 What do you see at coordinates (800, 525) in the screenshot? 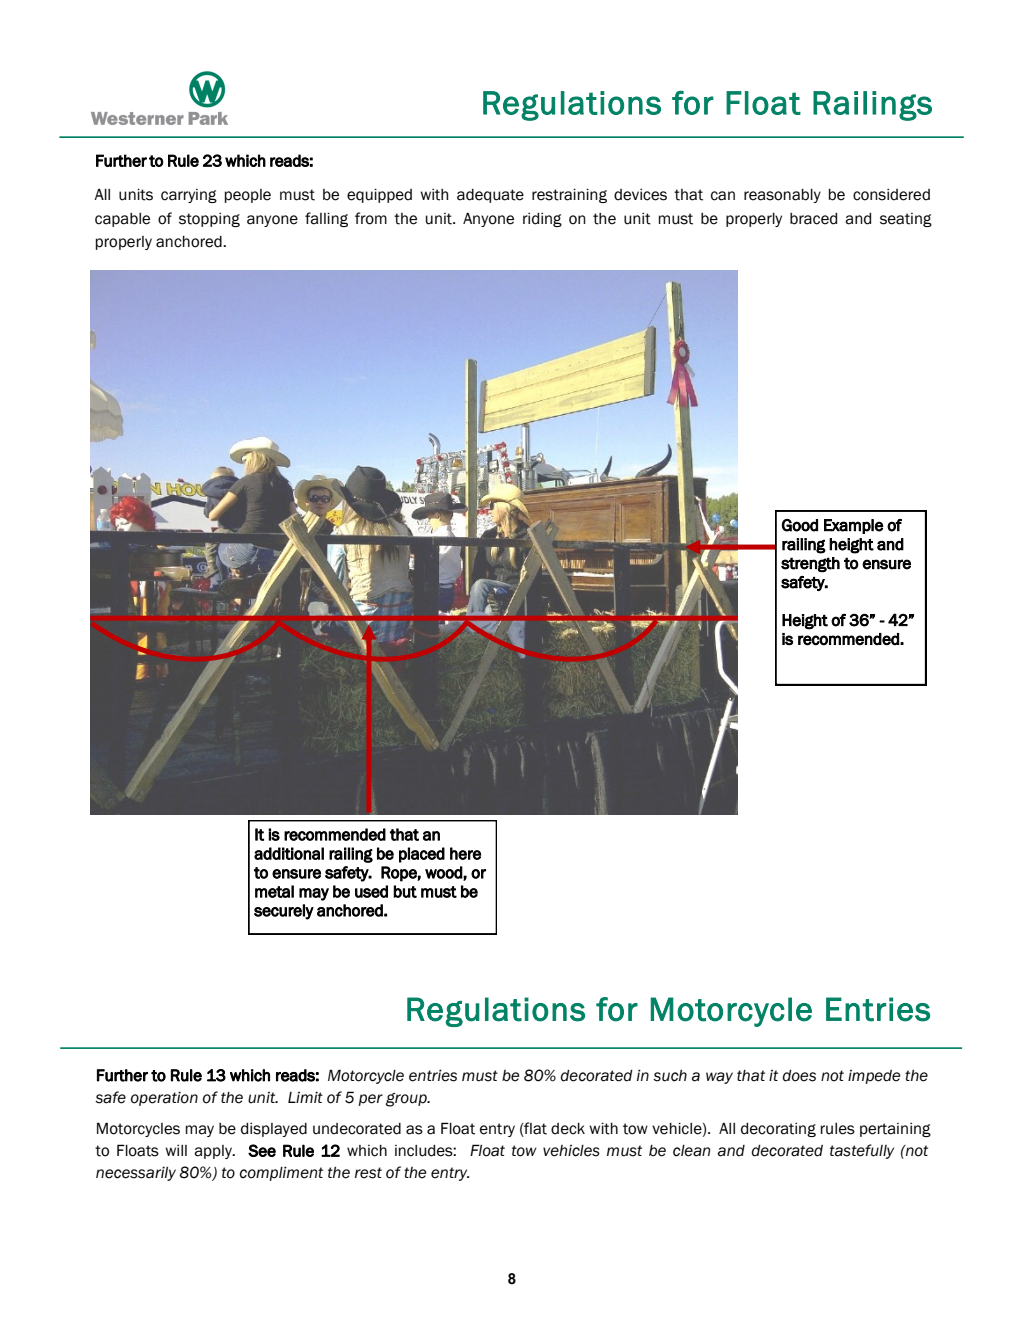
I see `Good` at bounding box center [800, 525].
